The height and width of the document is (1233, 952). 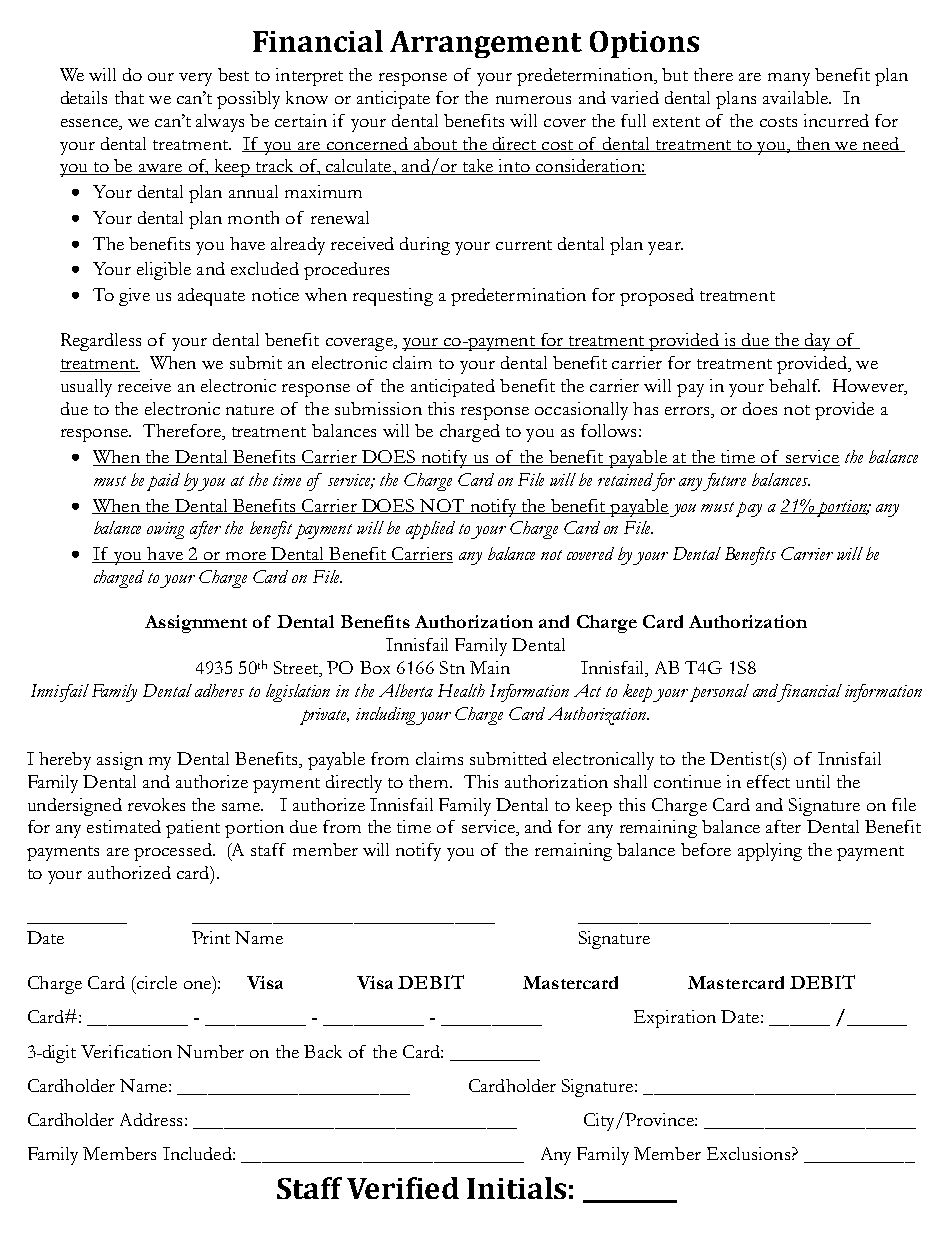 What do you see at coordinates (245, 557) in the document?
I see `more` at bounding box center [245, 557].
